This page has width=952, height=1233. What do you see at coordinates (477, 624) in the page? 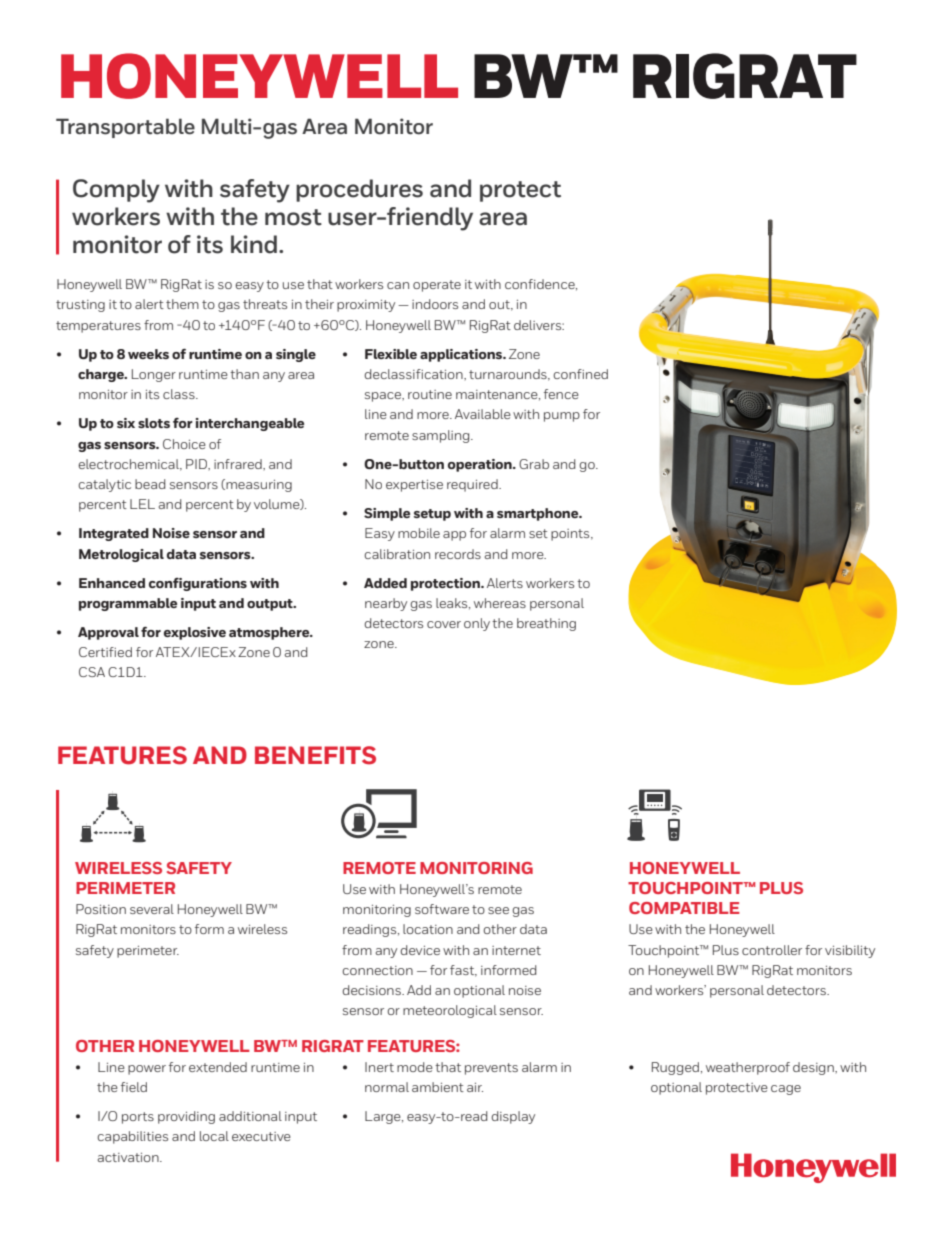
I see `only` at bounding box center [477, 624].
